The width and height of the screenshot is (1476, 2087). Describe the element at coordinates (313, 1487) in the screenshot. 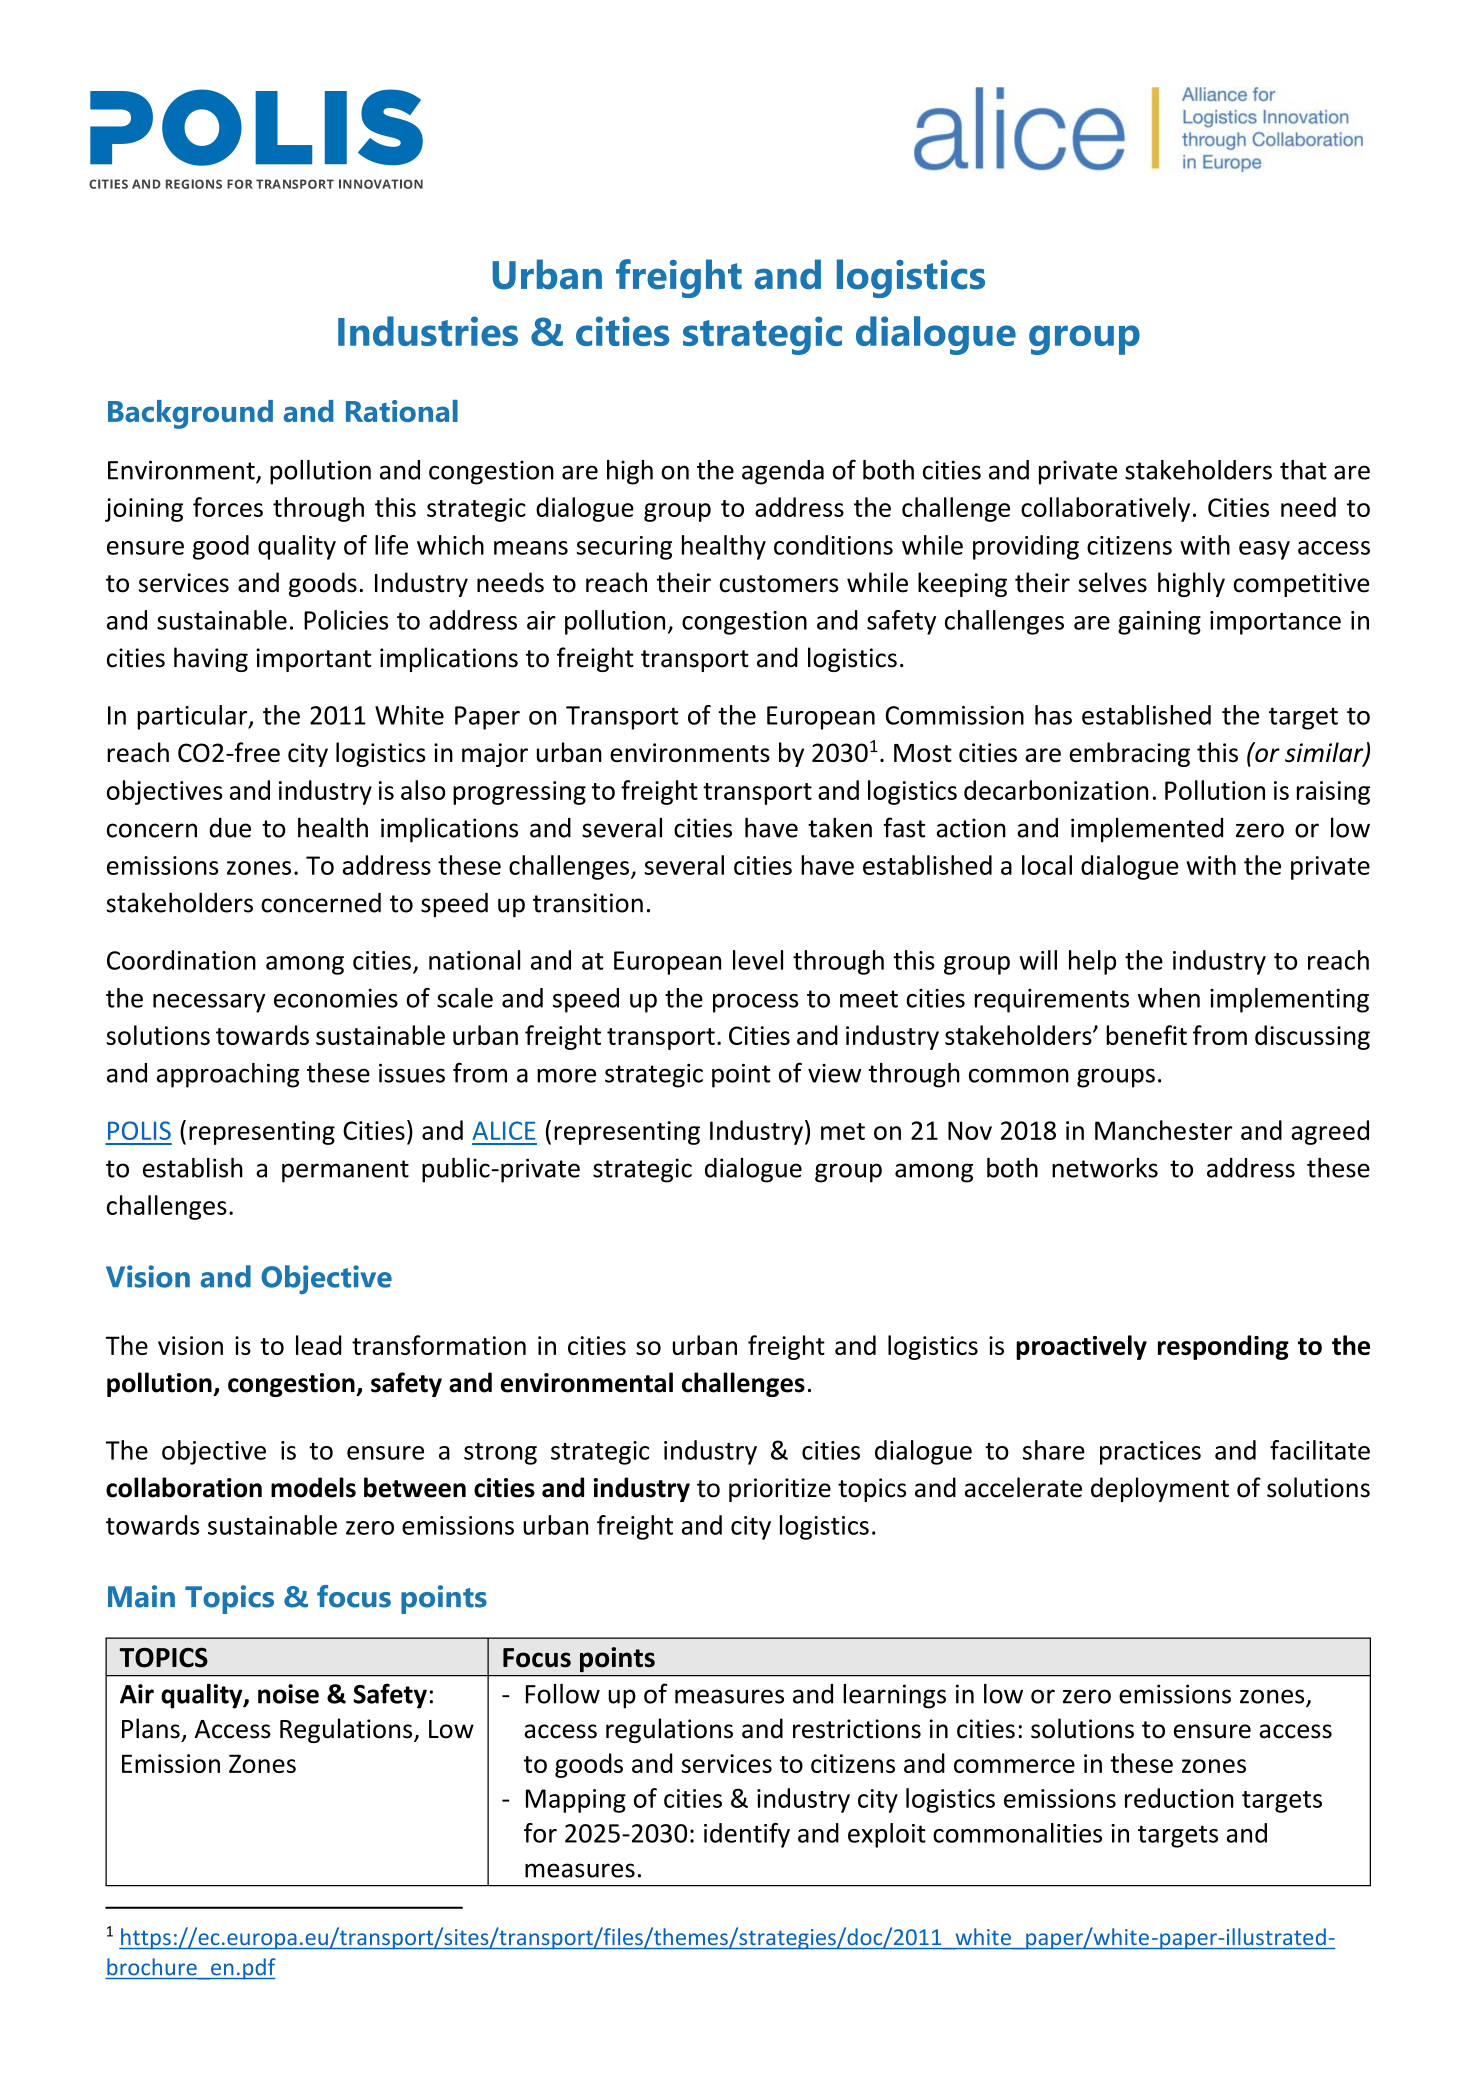

I see `models` at that location.
